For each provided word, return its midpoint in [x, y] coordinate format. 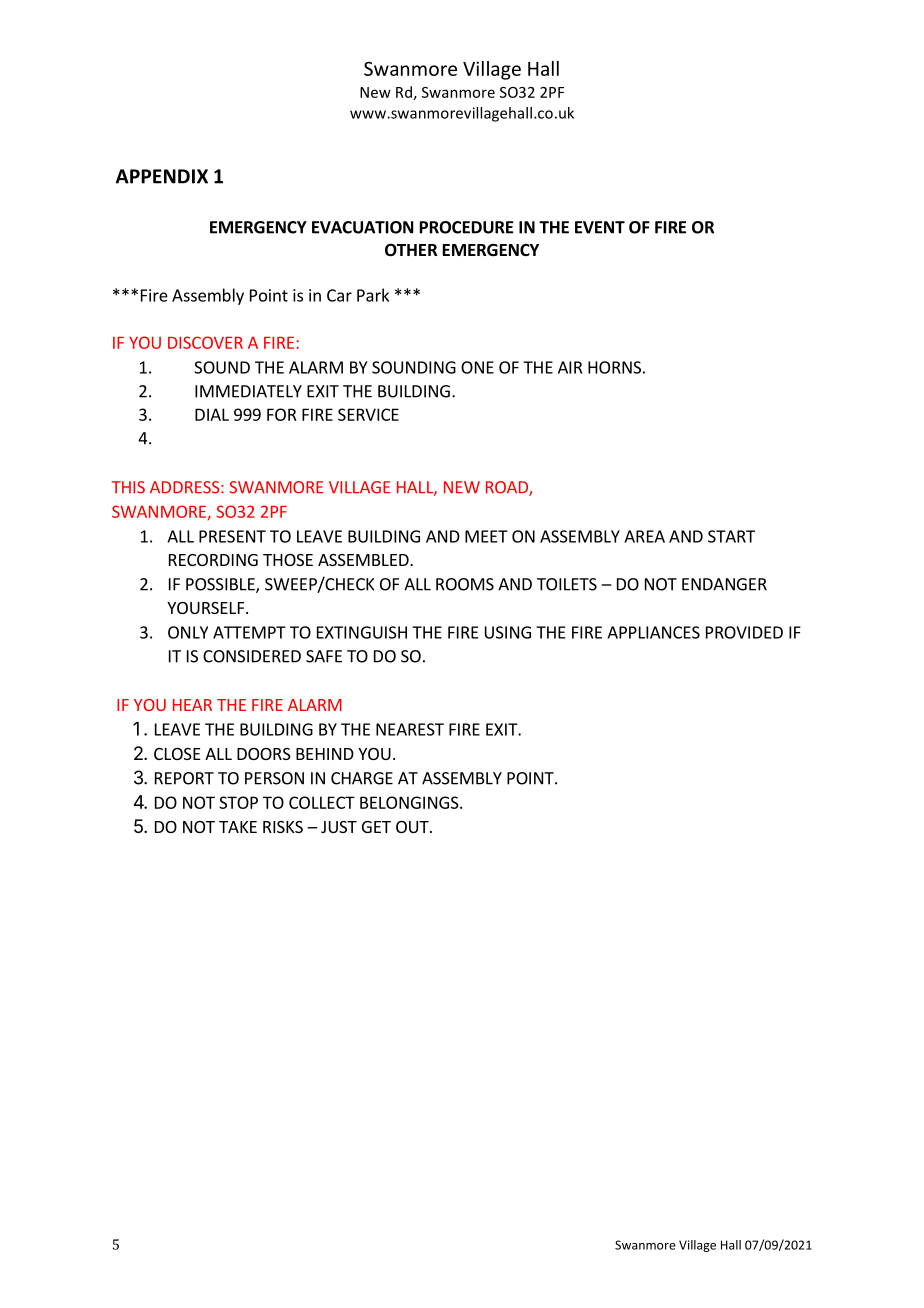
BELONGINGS [410, 802]
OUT [413, 827]
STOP [238, 802]
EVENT [600, 227]
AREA [644, 536]
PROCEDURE [466, 227]
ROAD [508, 488]
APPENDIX [162, 176]
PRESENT [232, 536]
